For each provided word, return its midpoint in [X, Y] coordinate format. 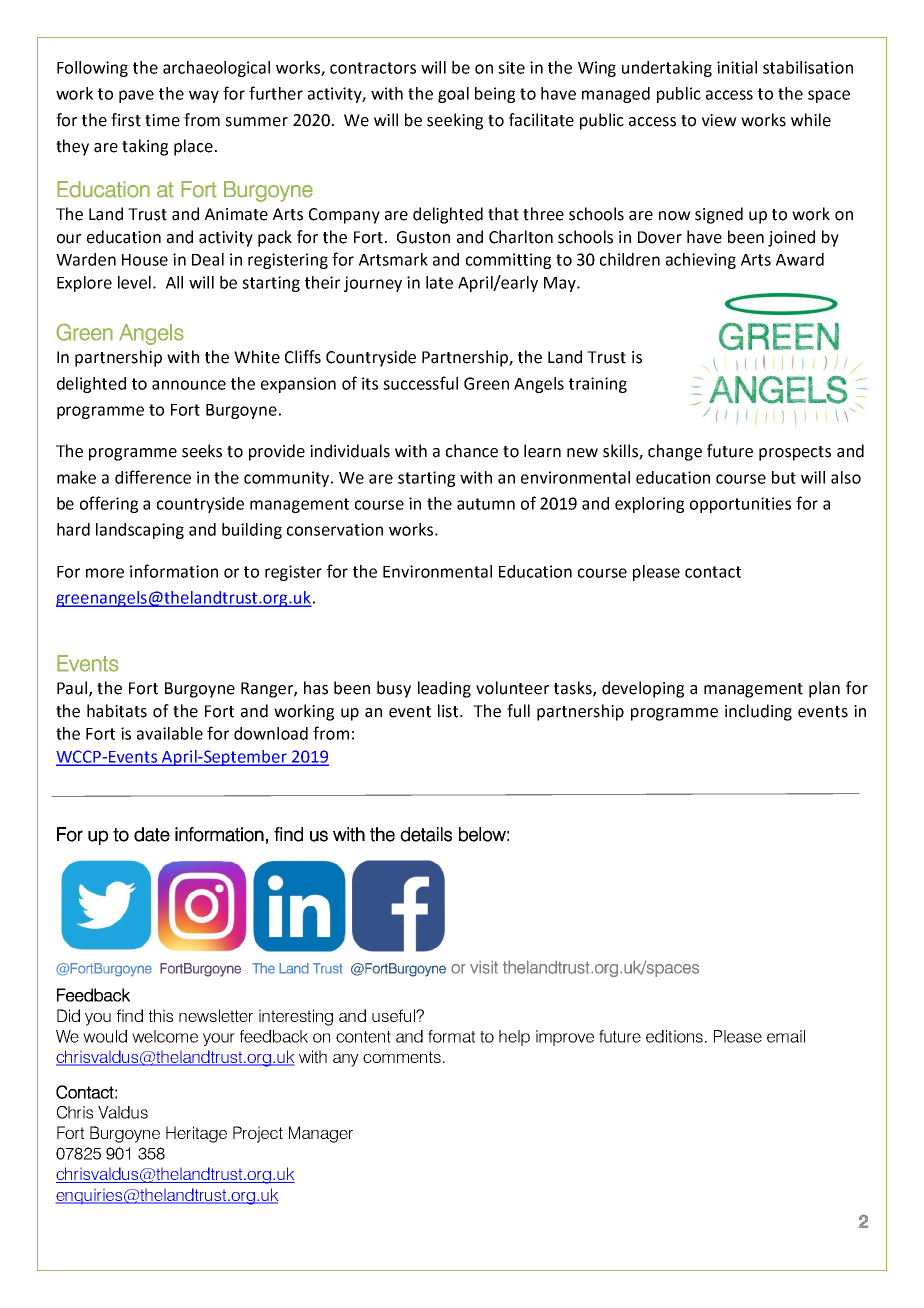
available [170, 733]
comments [402, 1057]
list [449, 711]
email [786, 1036]
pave [136, 96]
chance [472, 451]
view [719, 120]
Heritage [196, 1134]
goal [453, 95]
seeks [202, 451]
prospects [795, 453]
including [758, 712]
